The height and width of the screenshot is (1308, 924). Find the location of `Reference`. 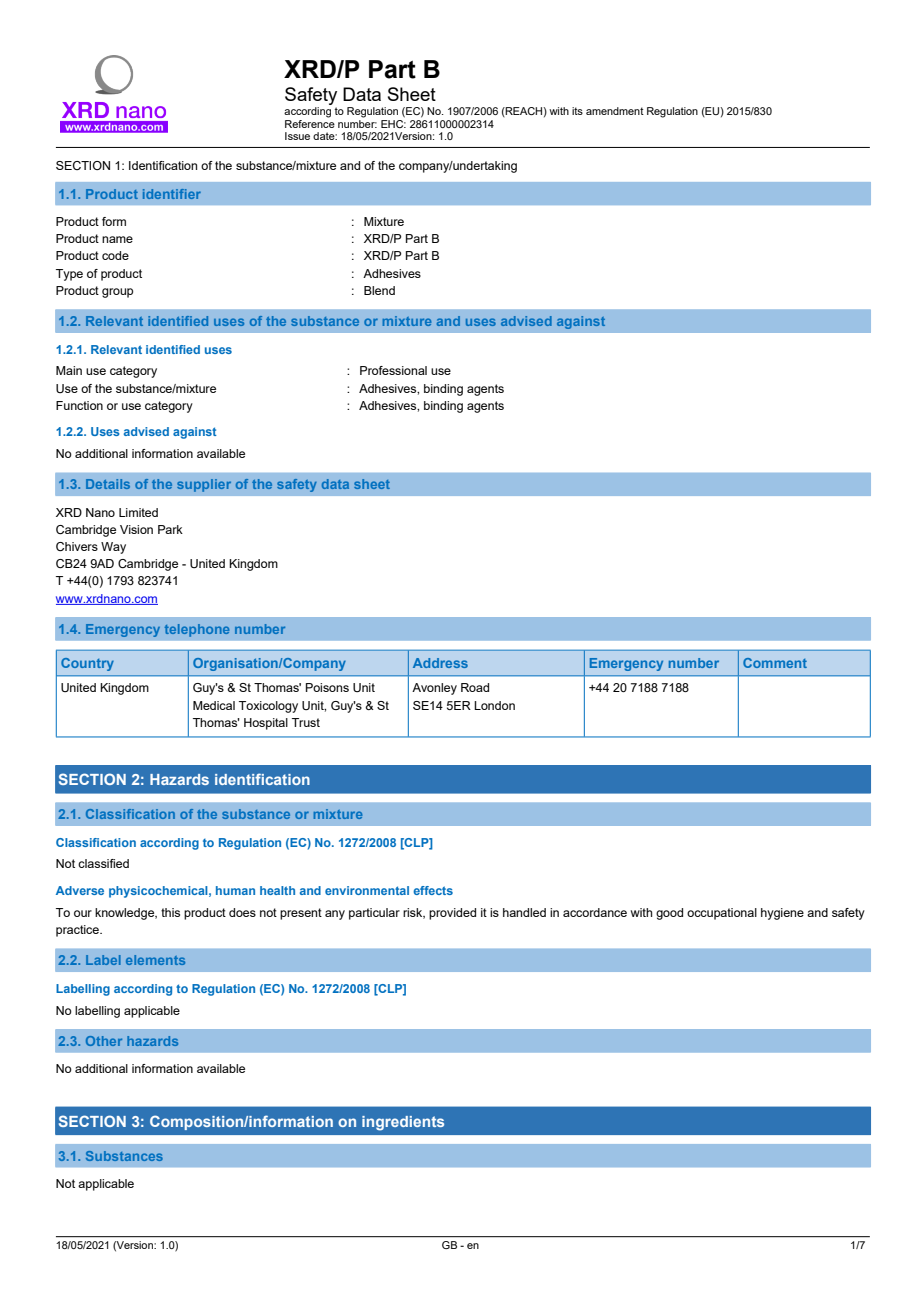

Reference is located at coordinates (310, 122).
